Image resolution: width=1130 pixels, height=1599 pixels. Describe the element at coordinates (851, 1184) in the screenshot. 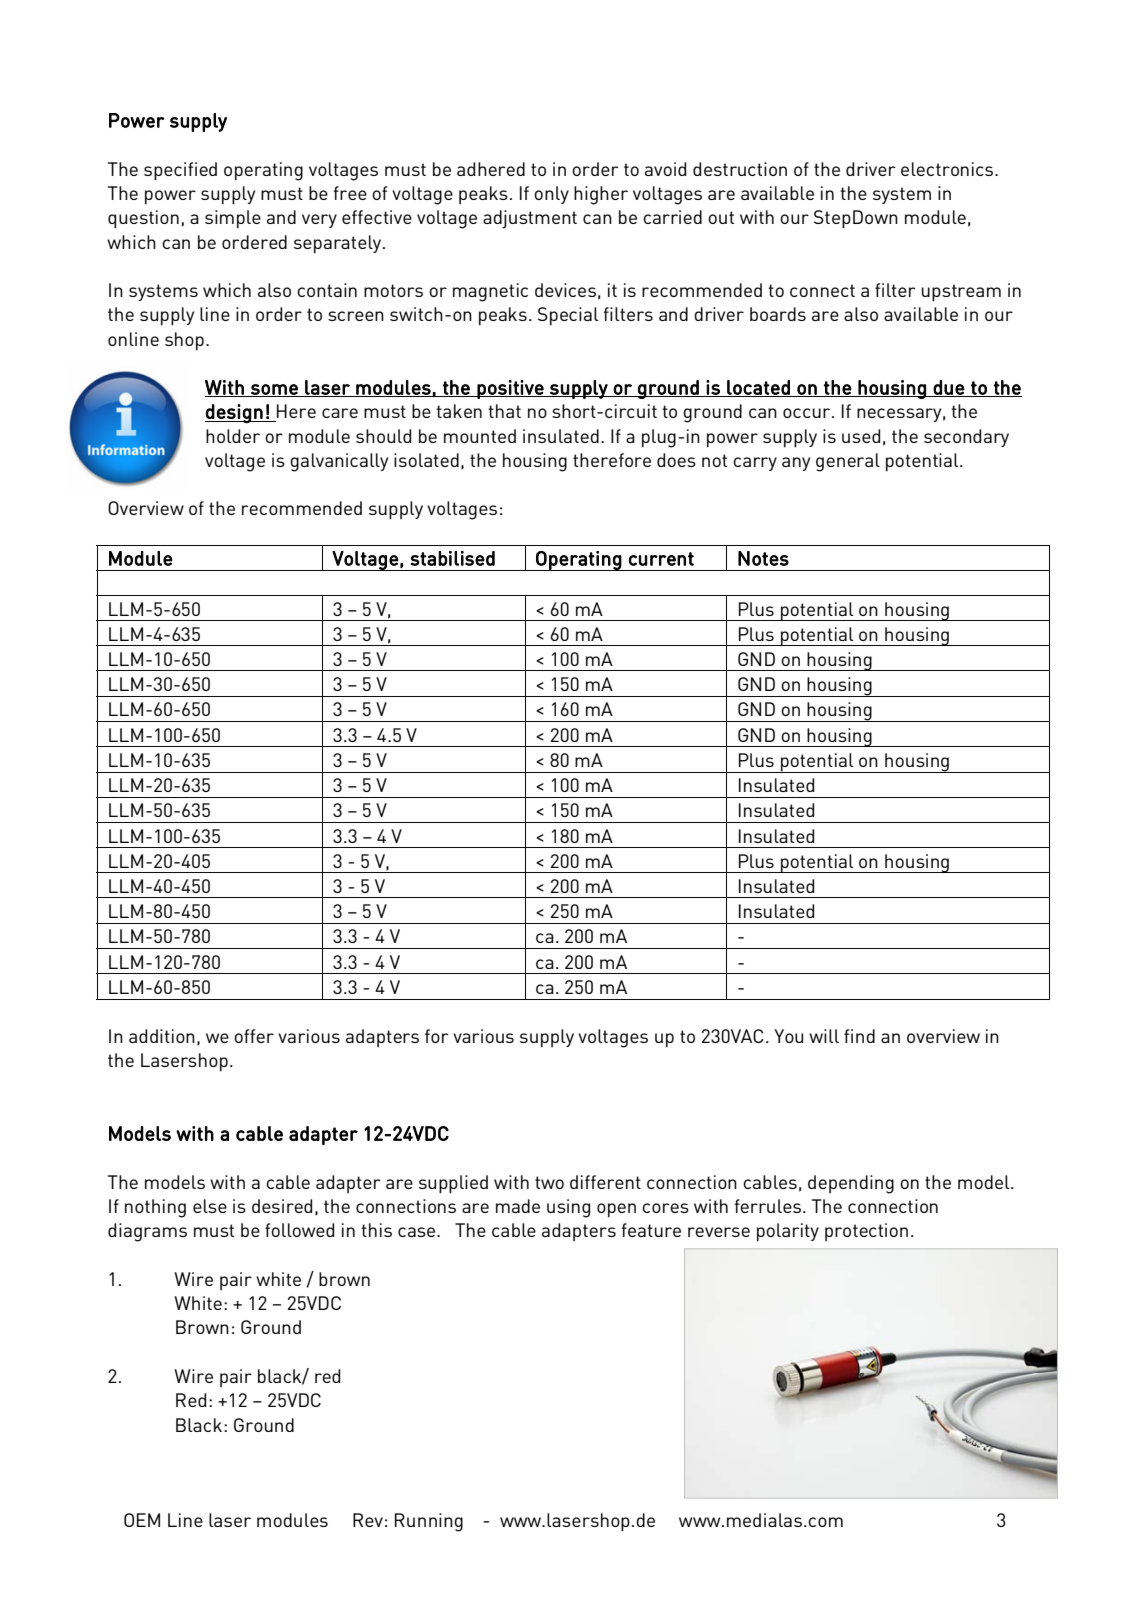

I see `depending` at that location.
